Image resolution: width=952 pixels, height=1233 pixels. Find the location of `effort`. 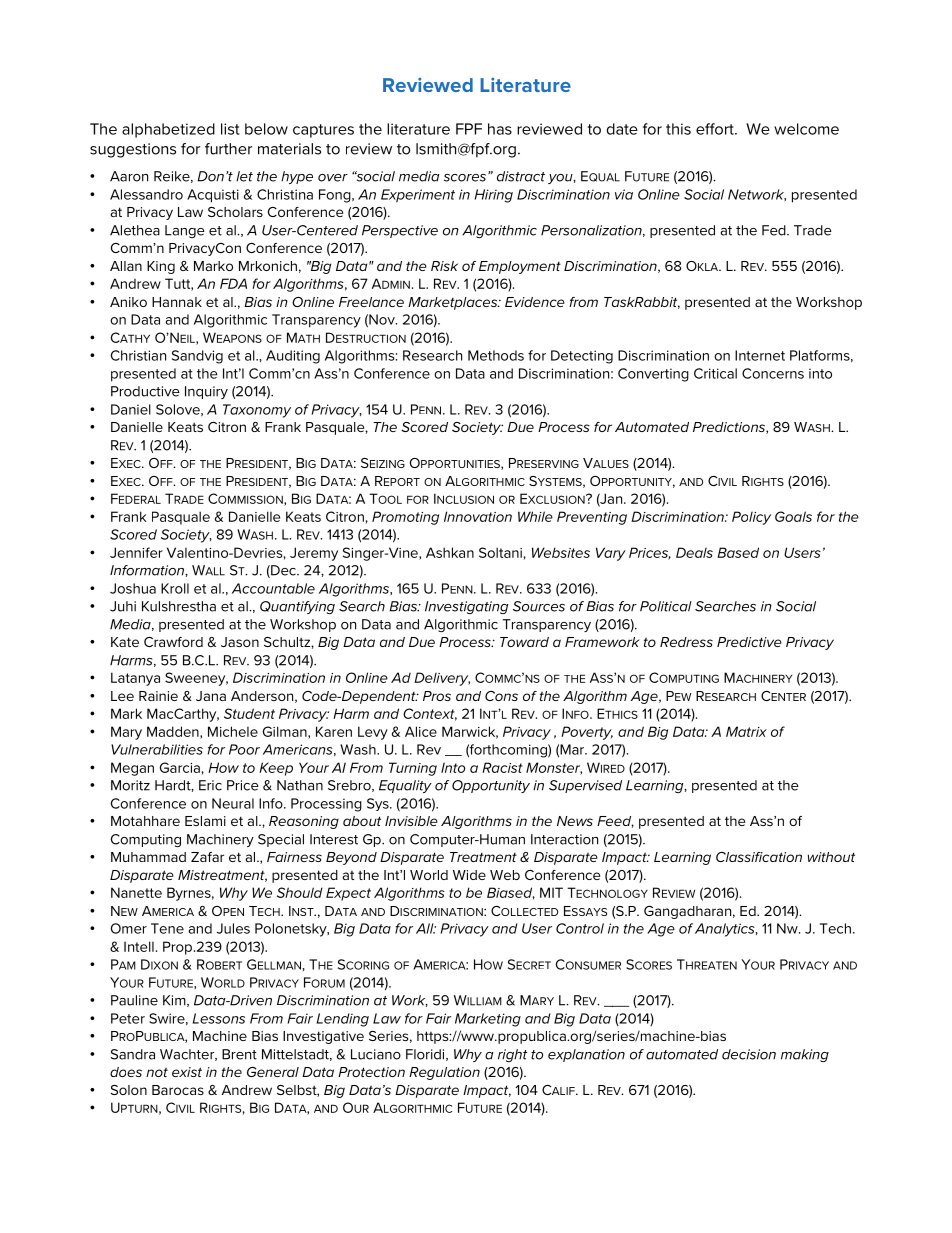

effort is located at coordinates (716, 129).
